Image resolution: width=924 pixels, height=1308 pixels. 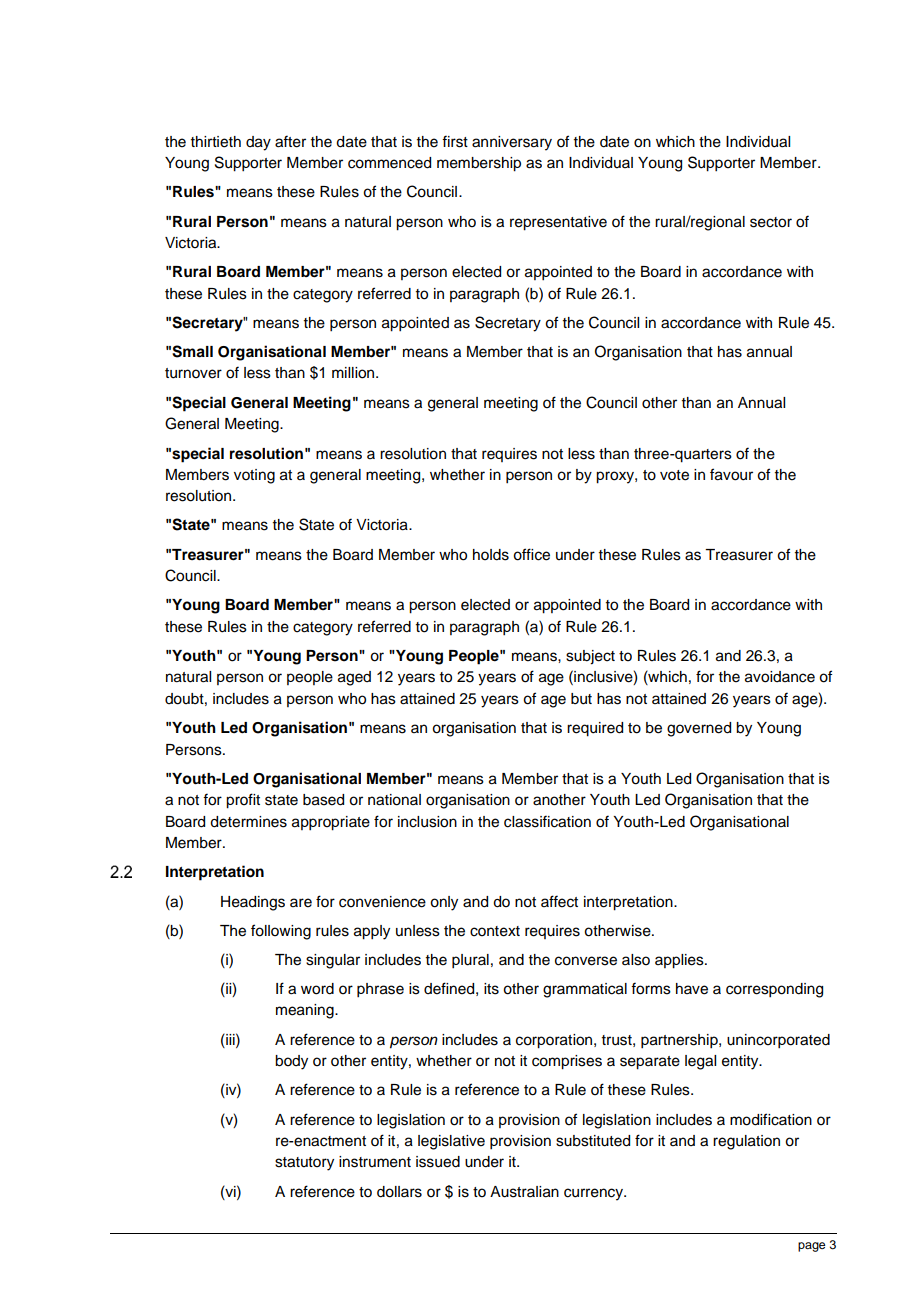 What do you see at coordinates (524, 1192) in the page?
I see `Australian` at bounding box center [524, 1192].
